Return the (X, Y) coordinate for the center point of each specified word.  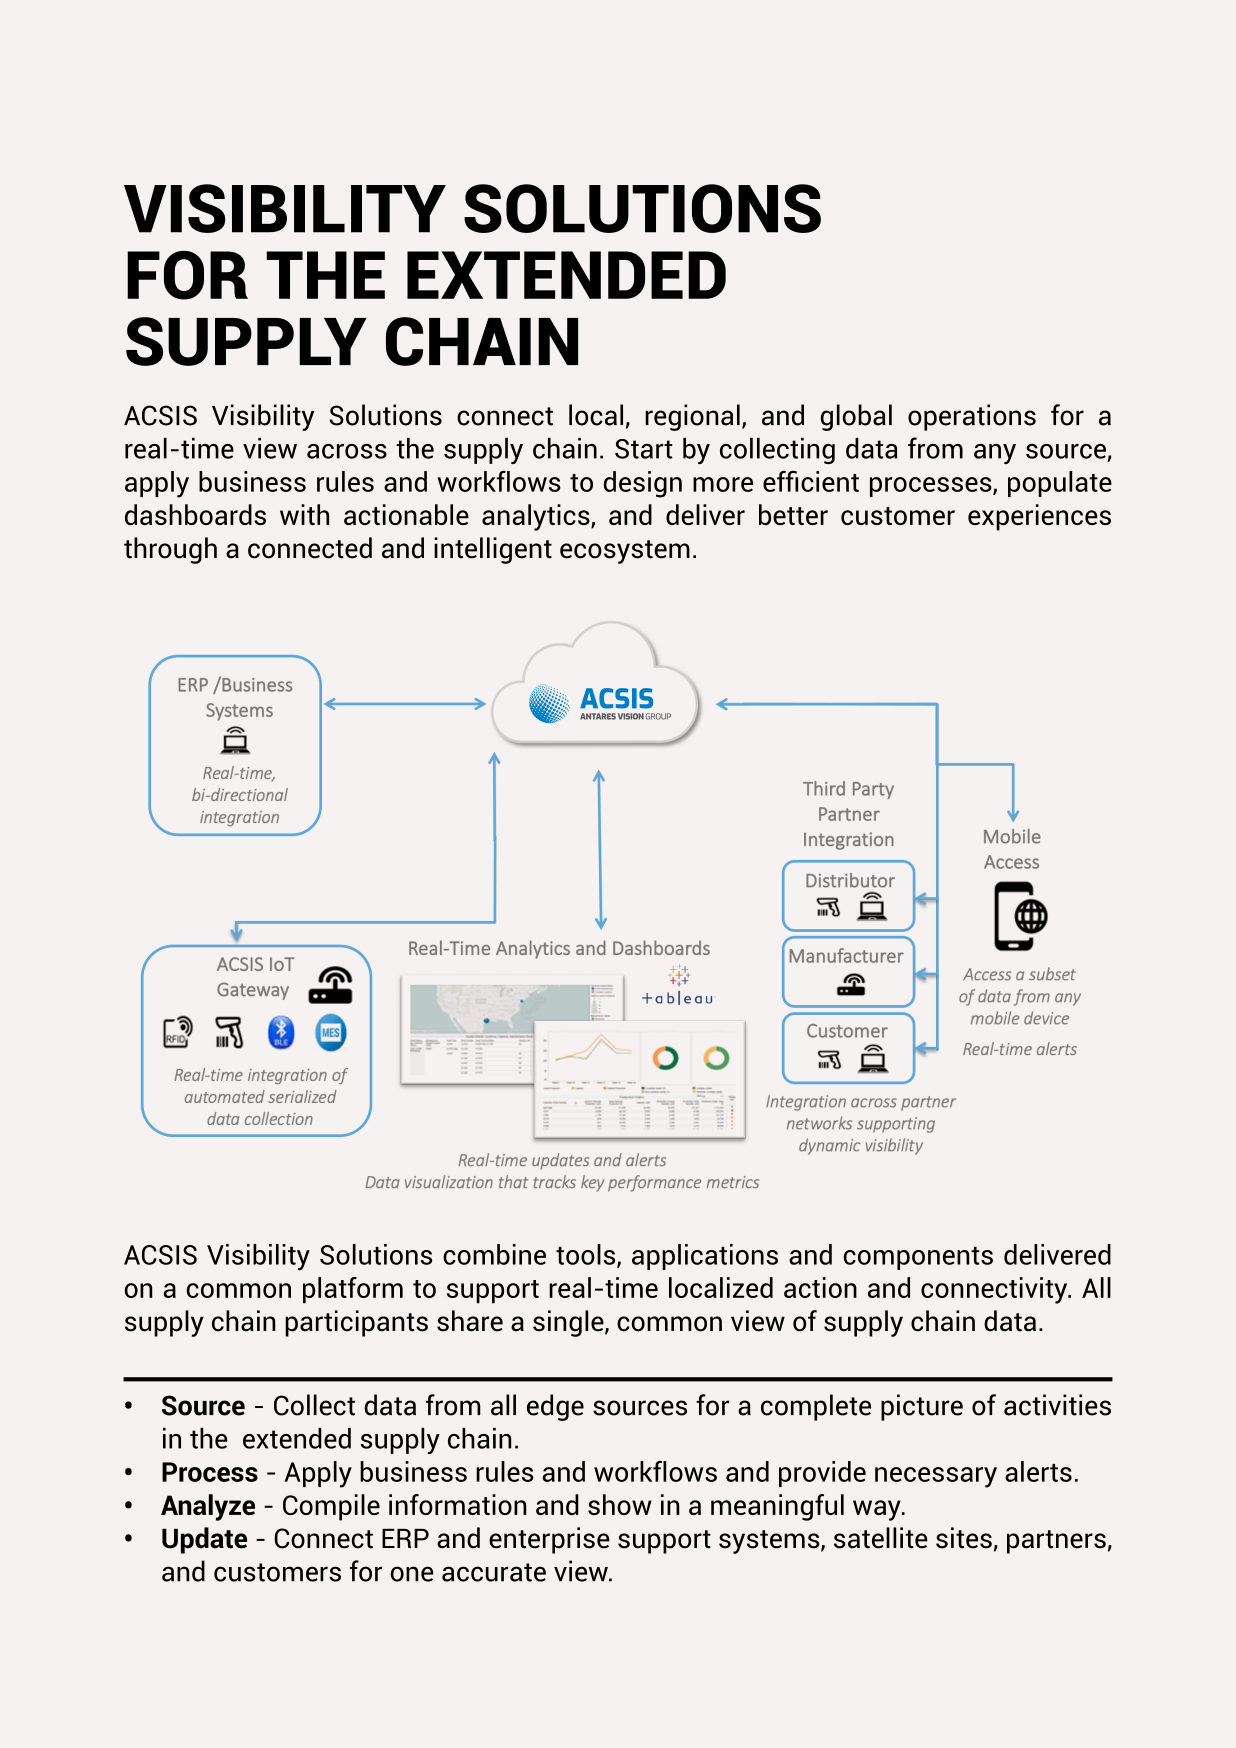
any (995, 454)
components (918, 1258)
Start (644, 449)
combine (494, 1254)
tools (587, 1255)
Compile (331, 1507)
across (347, 451)
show (620, 1504)
